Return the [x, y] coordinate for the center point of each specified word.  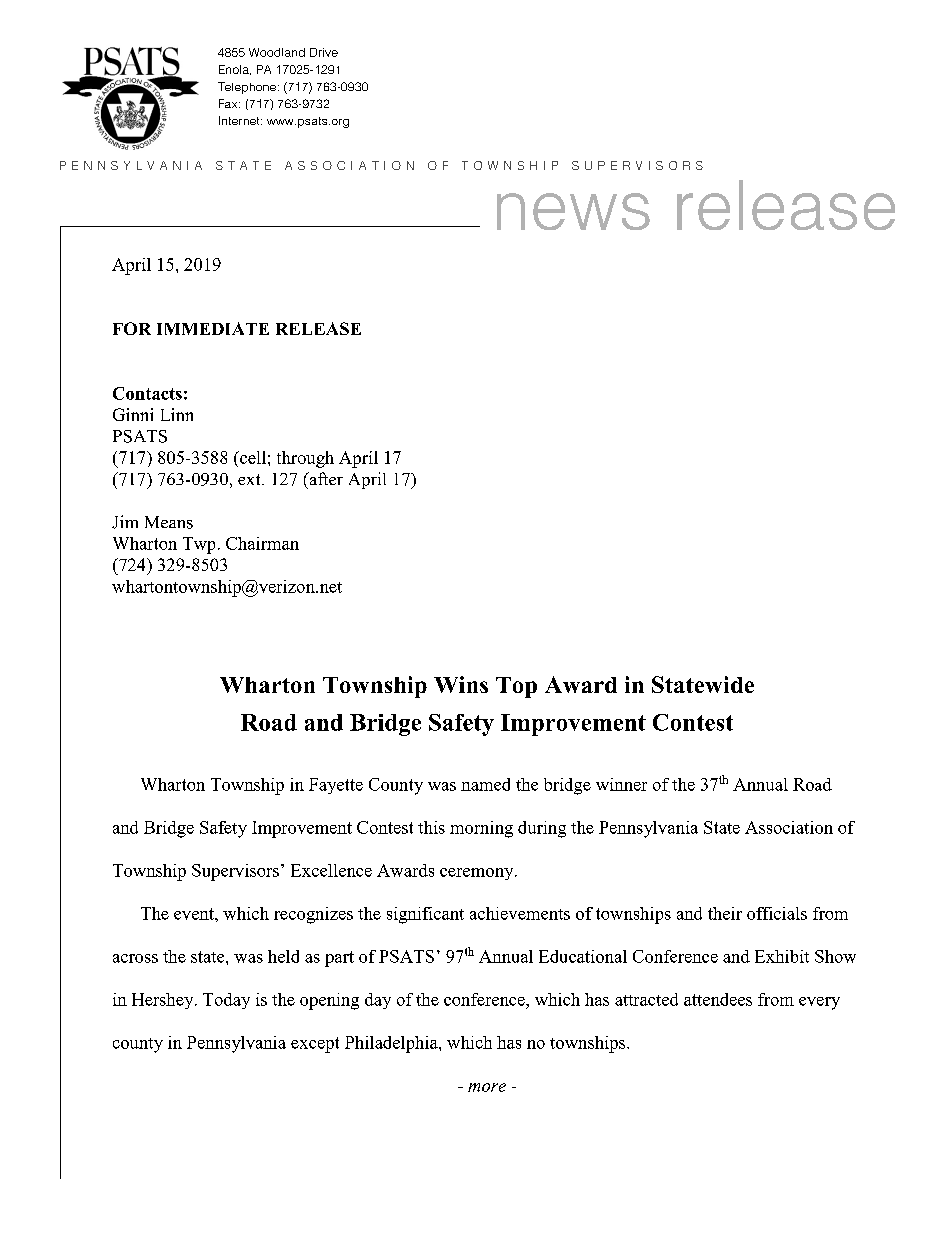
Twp [199, 545]
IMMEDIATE [213, 328]
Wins [461, 684]
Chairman [262, 543]
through [305, 459]
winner [621, 784]
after [325, 478]
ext [250, 479]
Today [226, 1001]
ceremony [478, 874]
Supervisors [235, 872]
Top [516, 687]
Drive [324, 52]
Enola [235, 70]
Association [789, 827]
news [573, 211]
